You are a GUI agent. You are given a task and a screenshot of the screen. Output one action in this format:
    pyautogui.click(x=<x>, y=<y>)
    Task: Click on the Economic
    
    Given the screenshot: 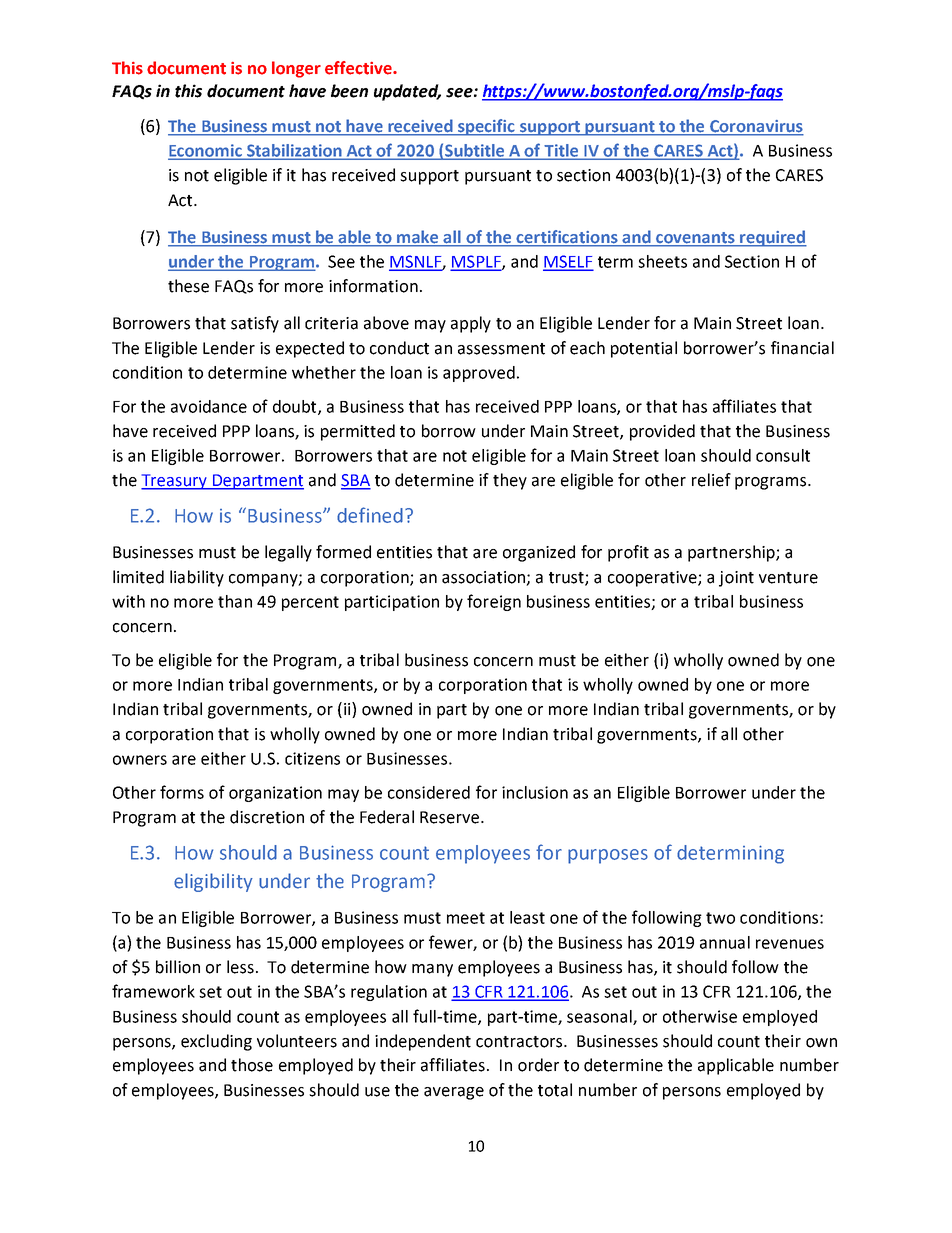 What is the action you would take?
    pyautogui.click(x=206, y=151)
